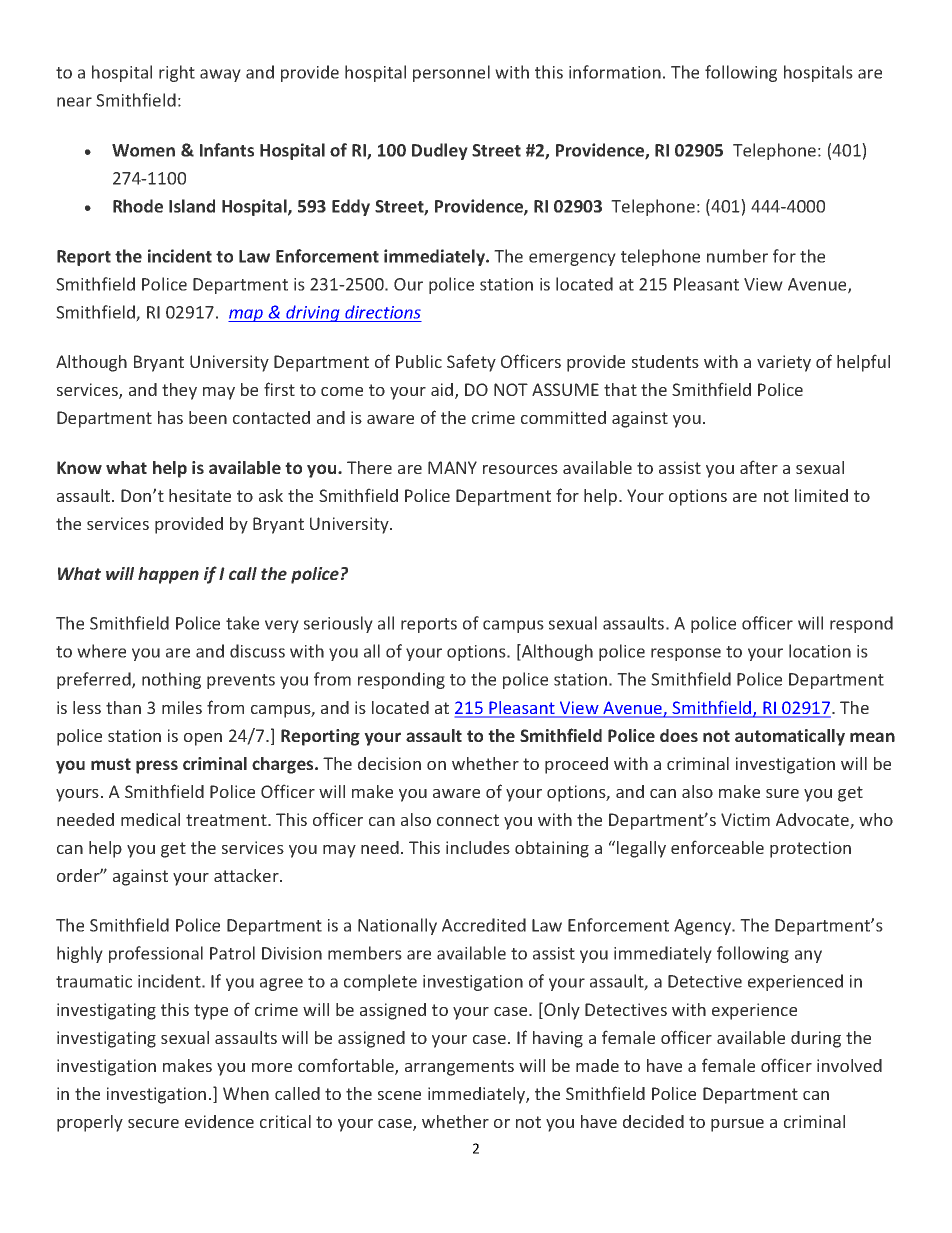 This document has width=952, height=1233. I want to click on location, so click(820, 651).
